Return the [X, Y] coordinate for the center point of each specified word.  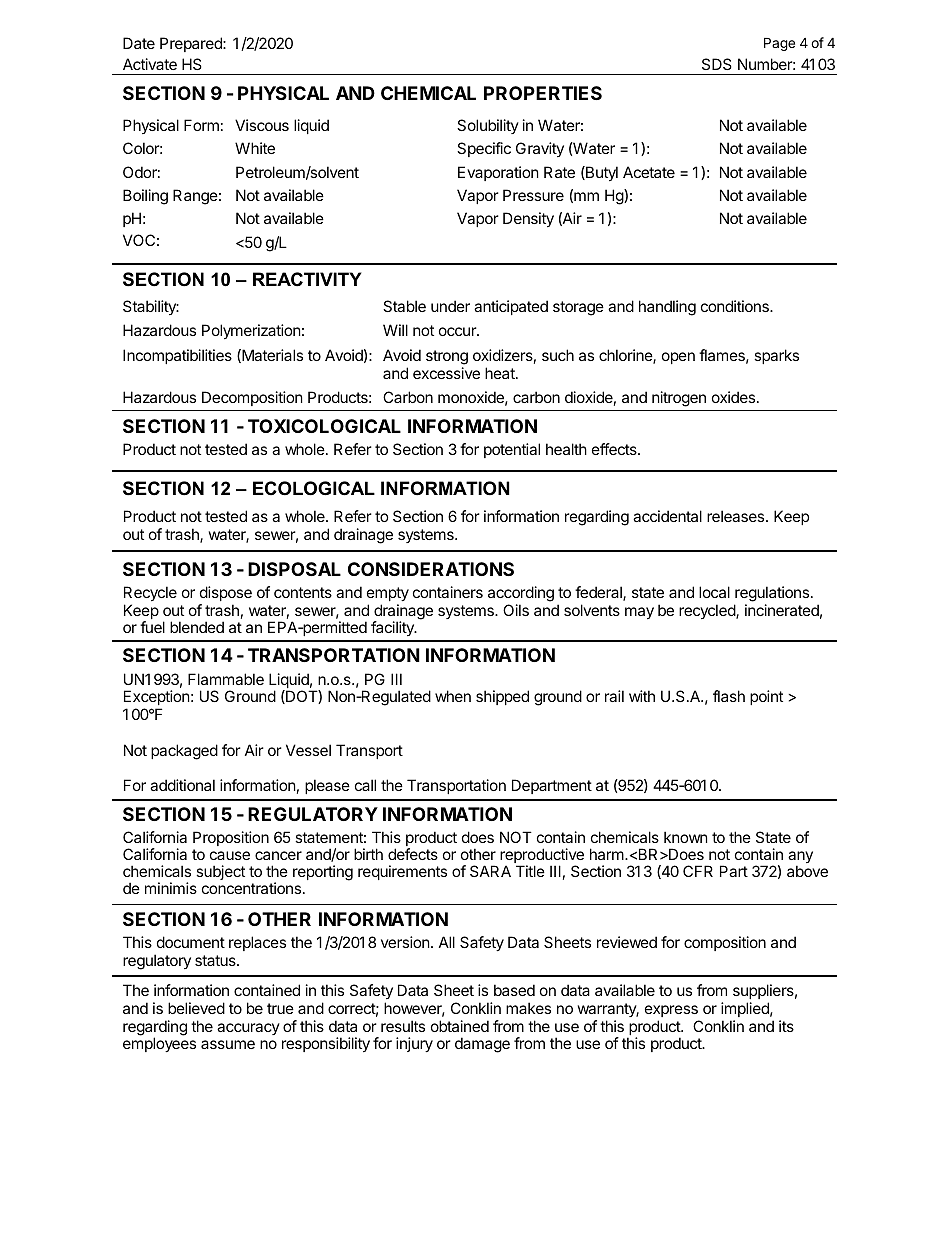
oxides [733, 397]
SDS [717, 64]
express [671, 1011]
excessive [446, 373]
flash [729, 696]
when [453, 696]
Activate [150, 64]
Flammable [226, 679]
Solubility [488, 126]
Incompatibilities [177, 356]
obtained [460, 1026]
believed [196, 1008]
